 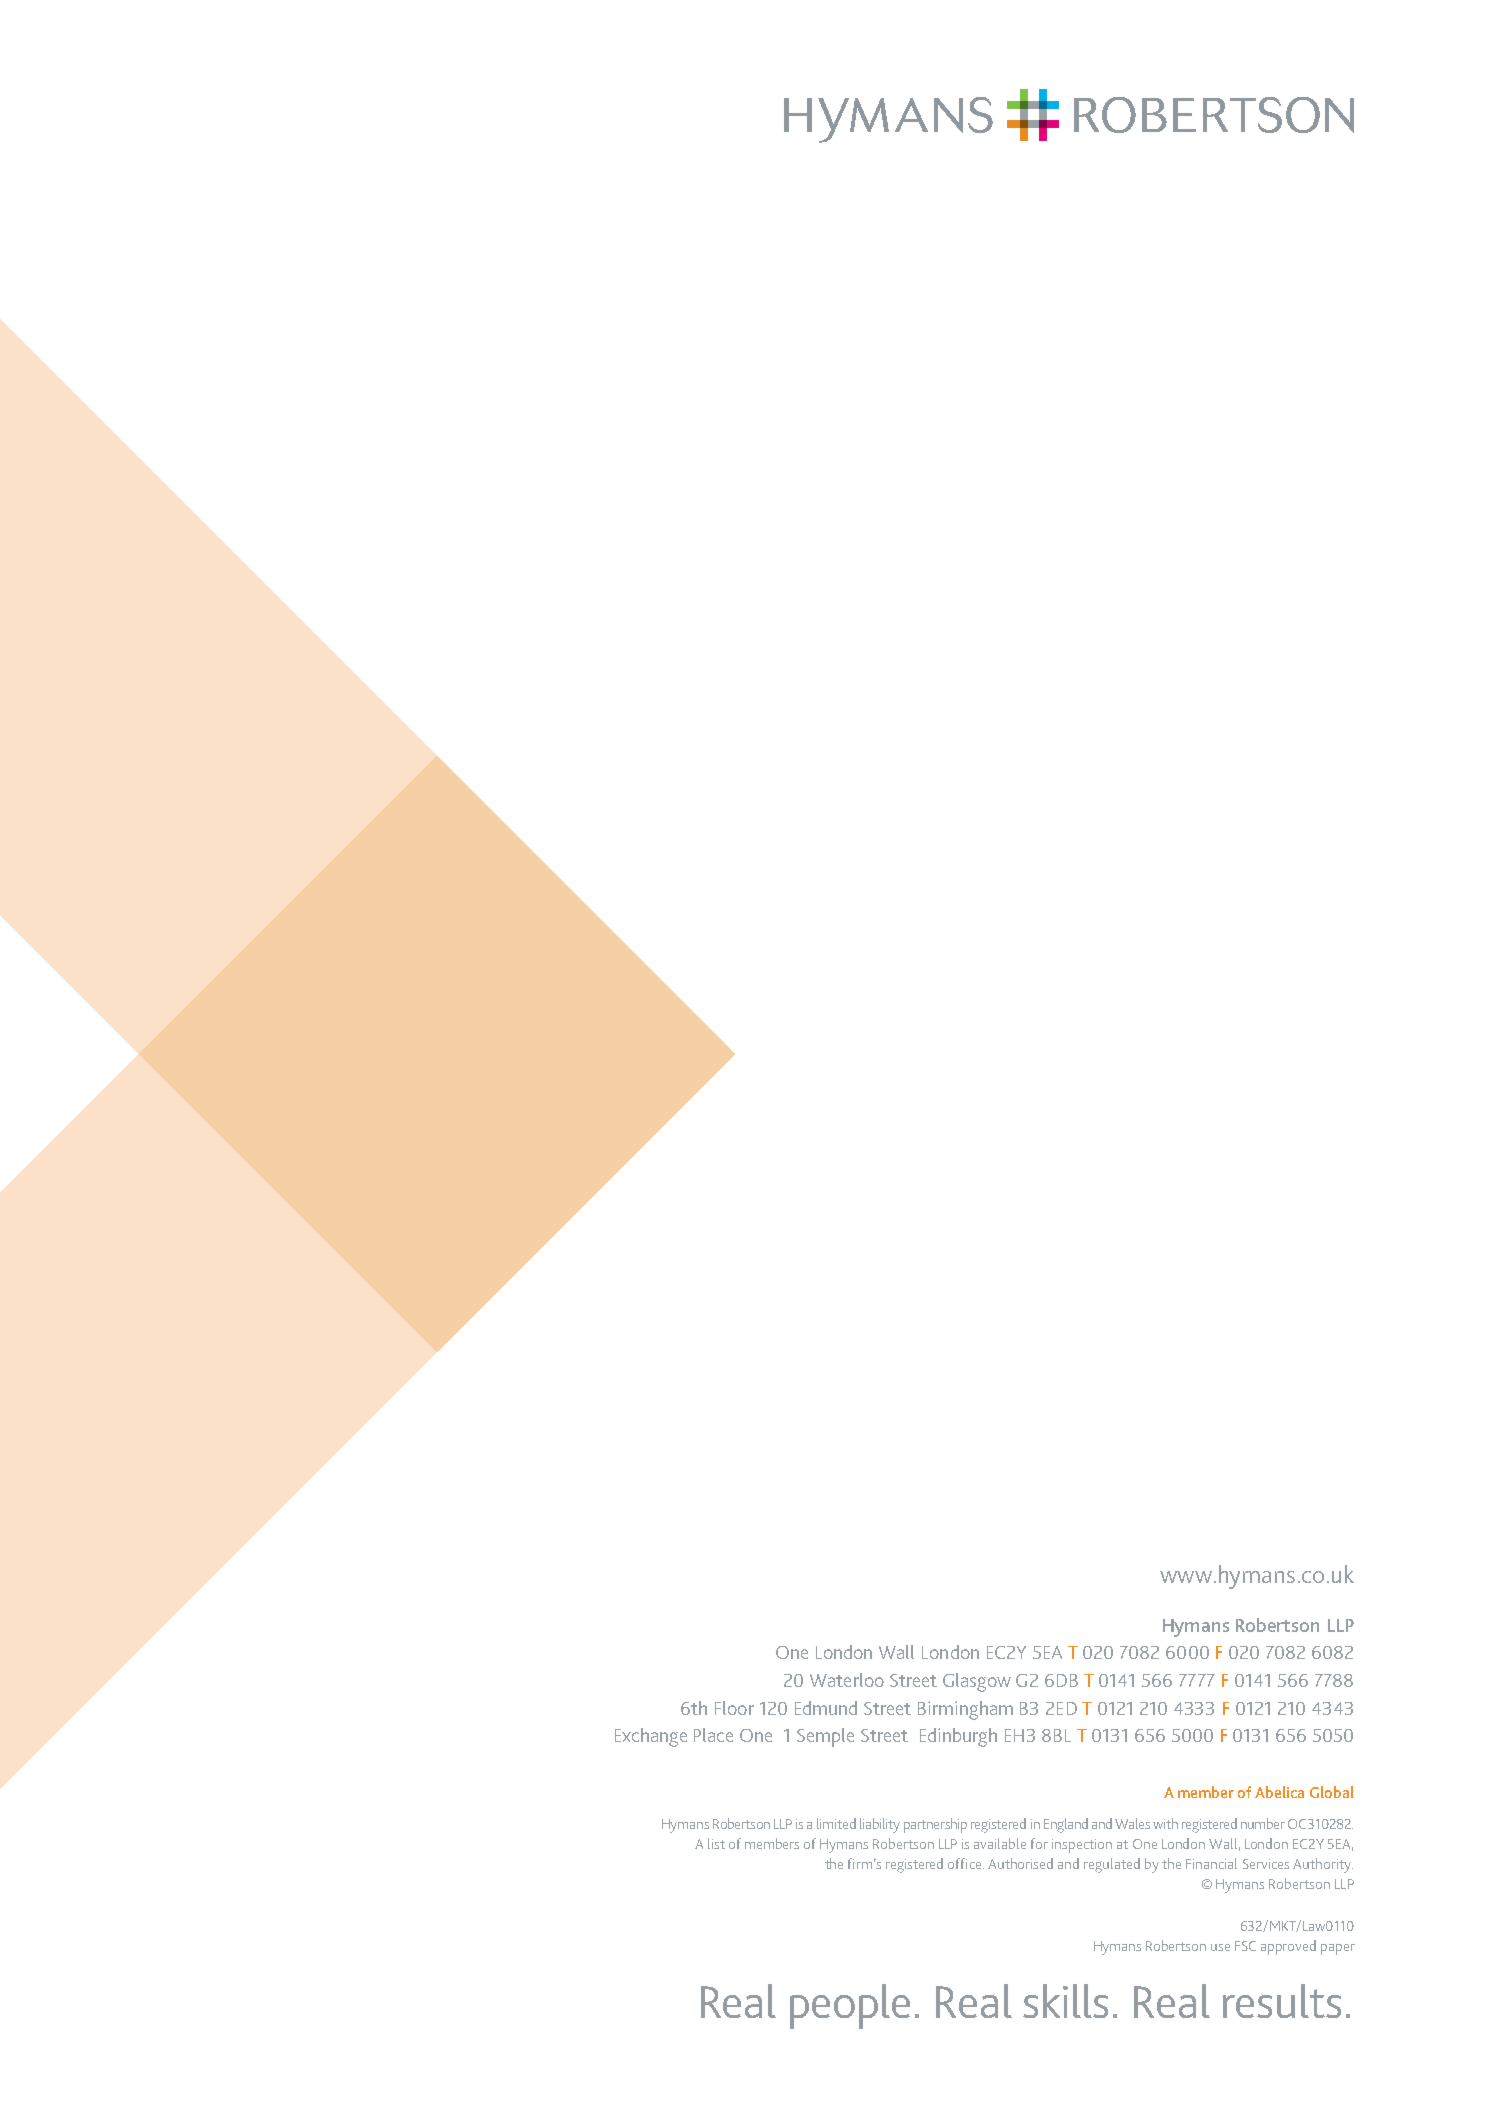 What do you see at coordinates (977, 1682) in the screenshot?
I see `Glasgow` at bounding box center [977, 1682].
